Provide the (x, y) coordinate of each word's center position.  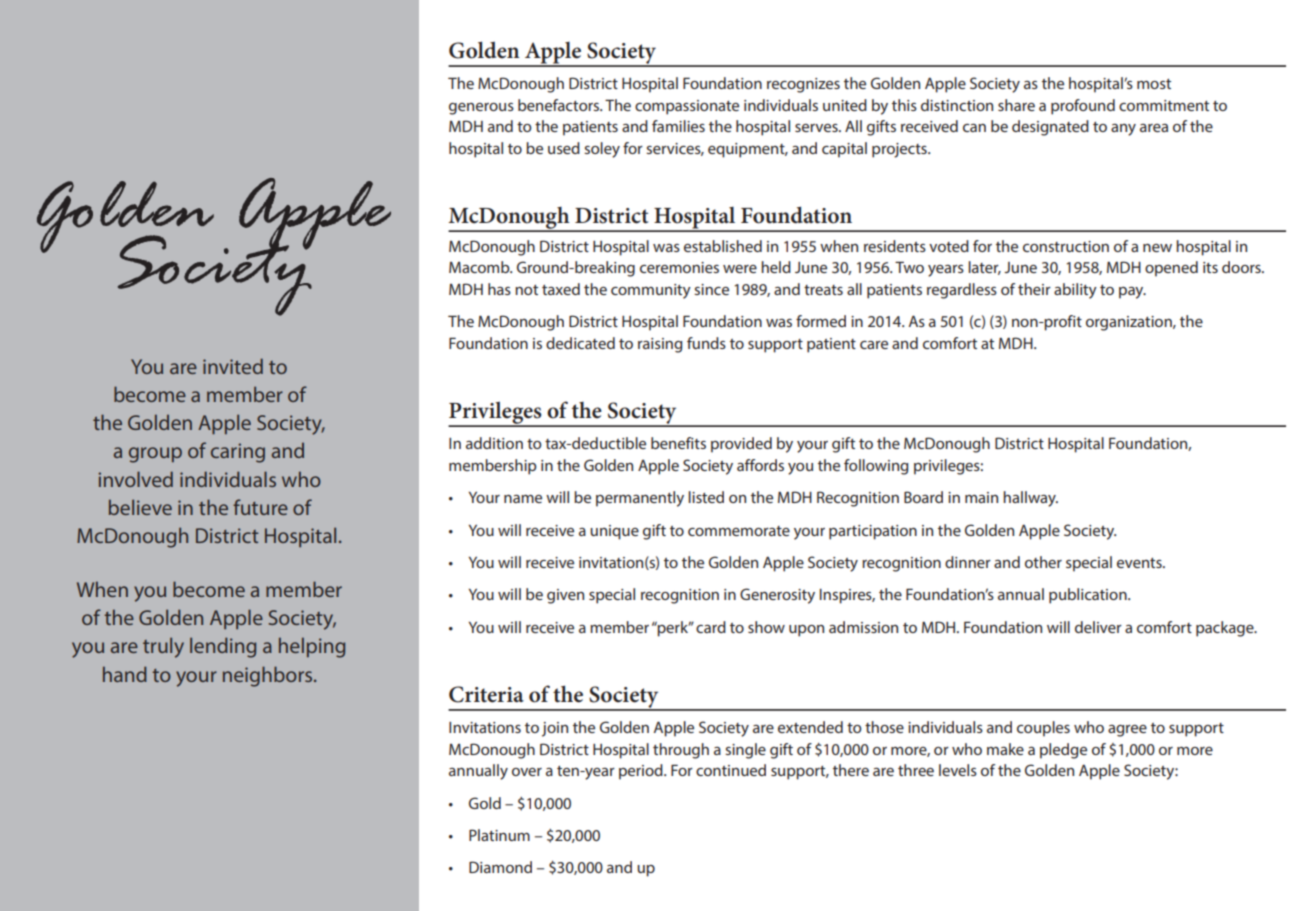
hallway (1030, 499)
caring (238, 453)
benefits (678, 443)
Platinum (499, 835)
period (642, 772)
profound (1083, 107)
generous (481, 109)
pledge (1063, 751)
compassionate (687, 107)
